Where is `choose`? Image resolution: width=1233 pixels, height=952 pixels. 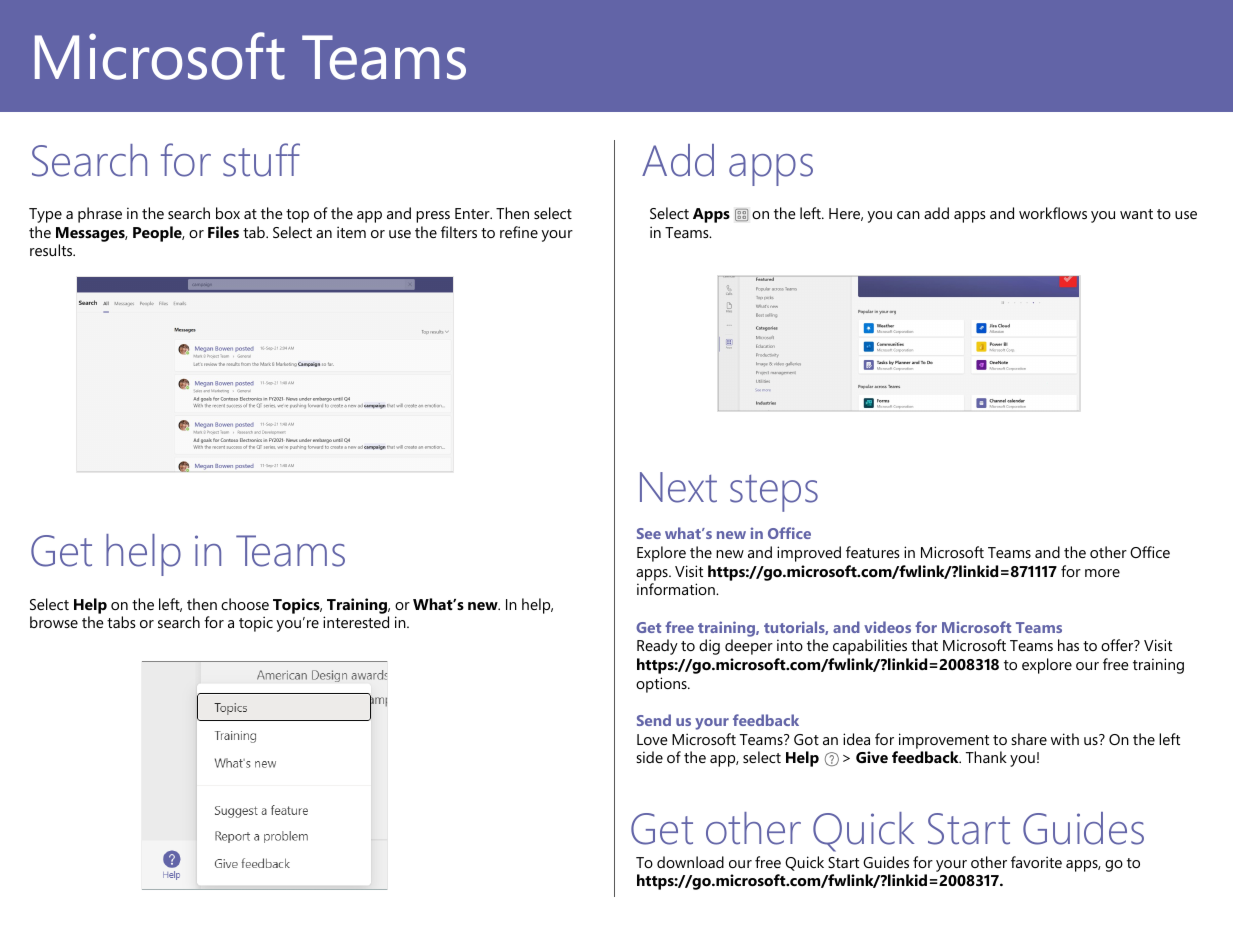 choose is located at coordinates (245, 604).
